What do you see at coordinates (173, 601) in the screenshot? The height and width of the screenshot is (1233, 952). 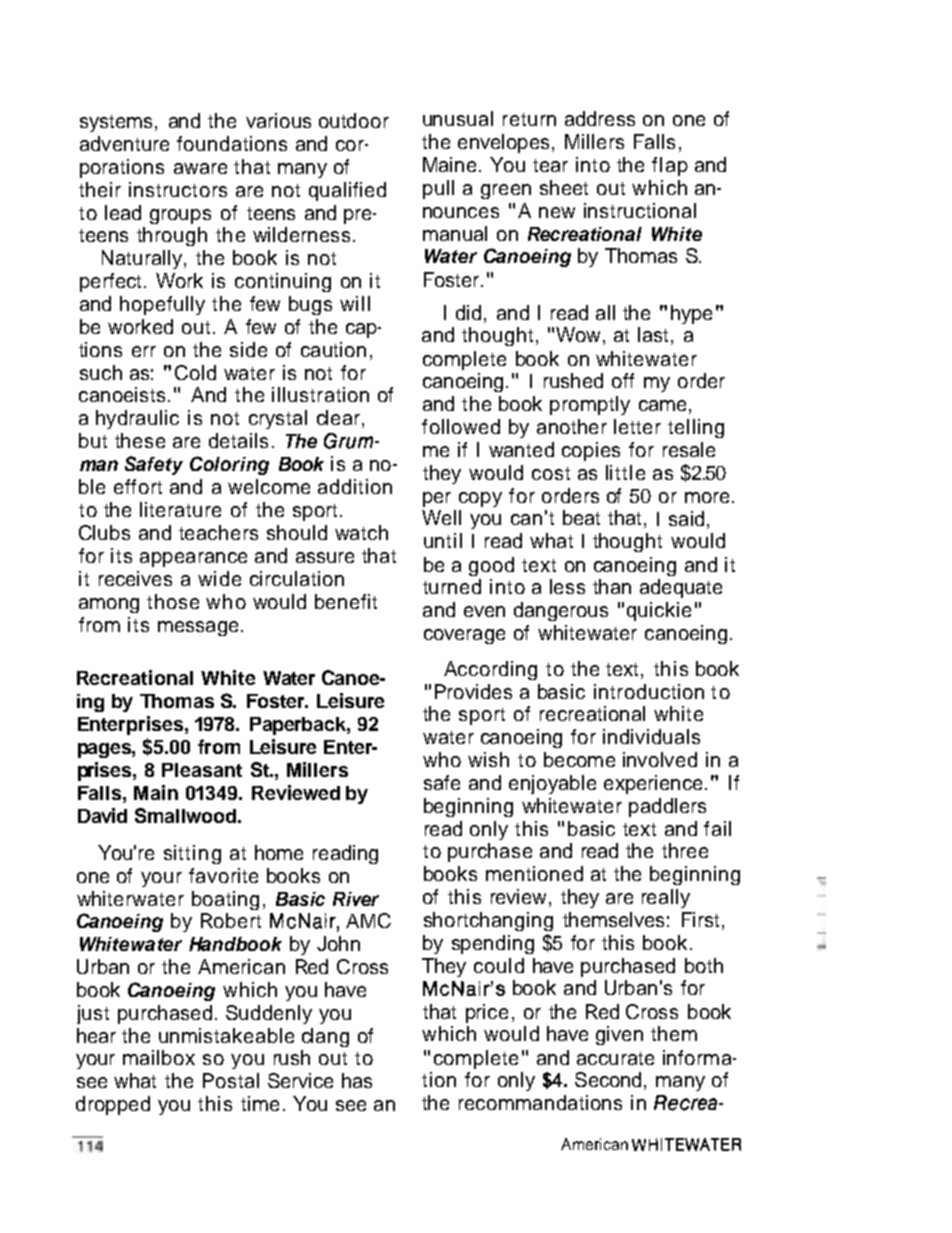 I see `those` at bounding box center [173, 601].
